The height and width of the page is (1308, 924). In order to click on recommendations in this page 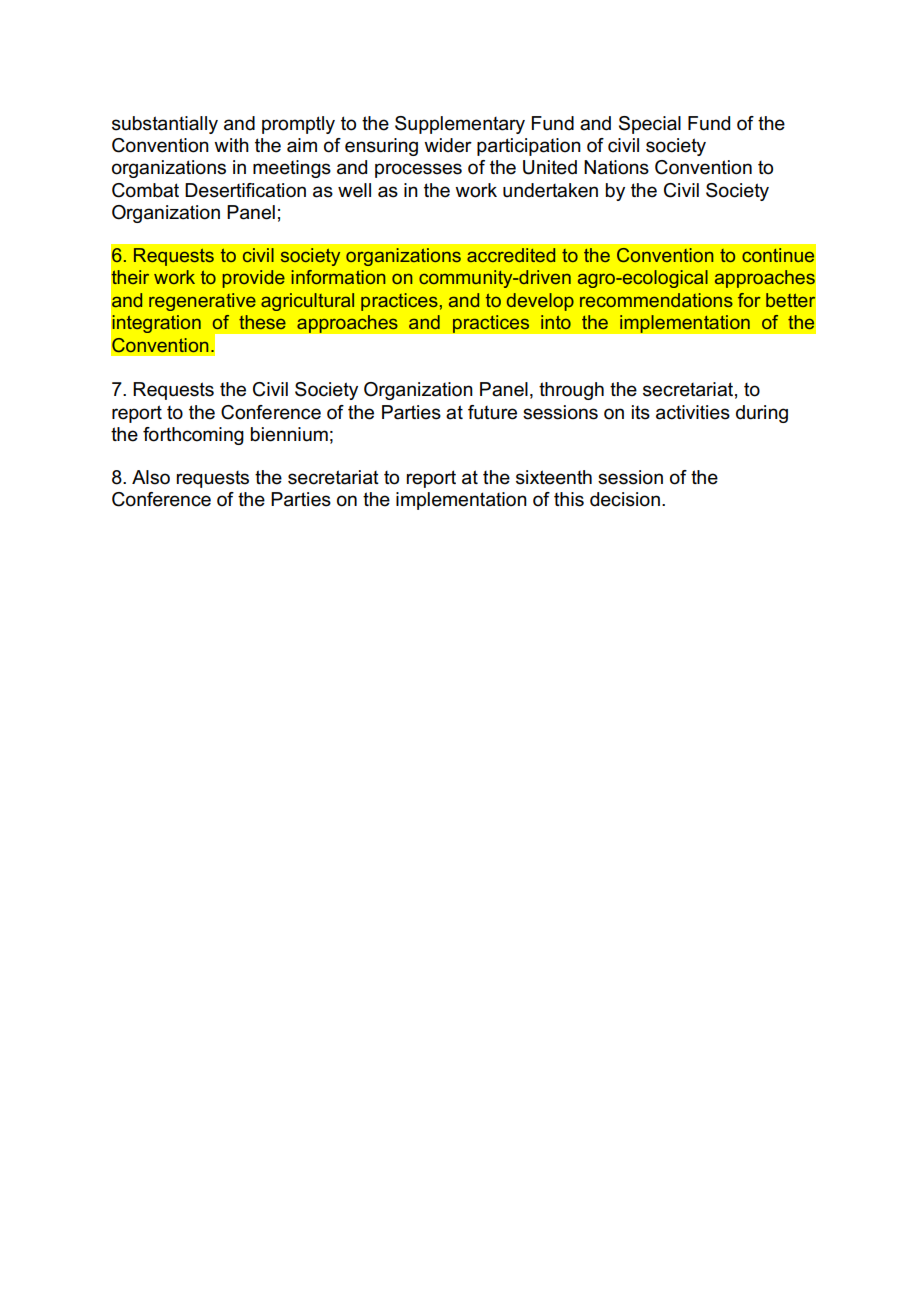, I will do `click(656, 300)`.
